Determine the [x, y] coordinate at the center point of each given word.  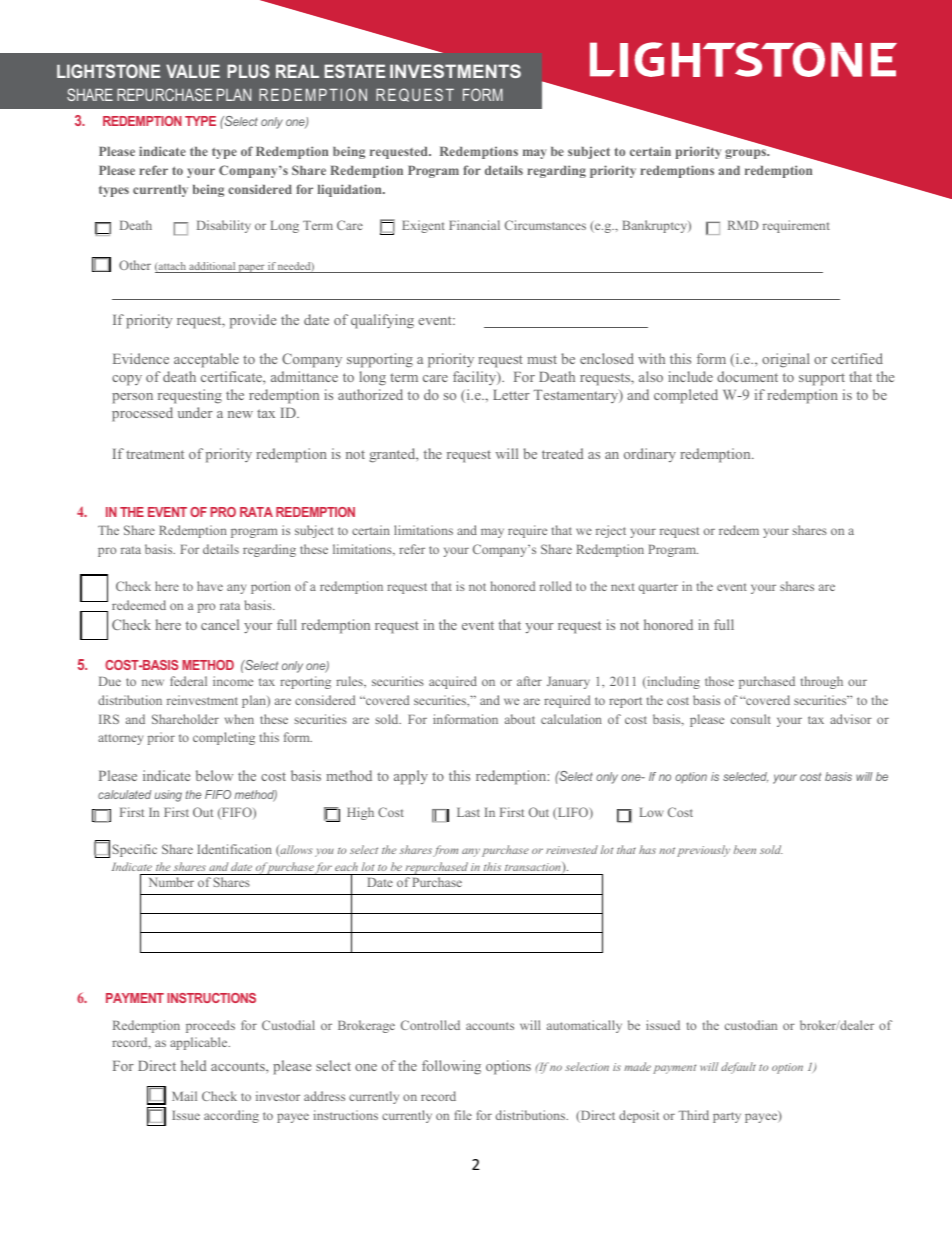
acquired [453, 682]
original [786, 360]
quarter [658, 588]
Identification [234, 849]
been [745, 849]
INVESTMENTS [455, 71]
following [451, 1067]
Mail [184, 1096]
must [542, 359]
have [210, 586]
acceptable [206, 360]
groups [747, 154]
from [445, 851]
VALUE [193, 71]
